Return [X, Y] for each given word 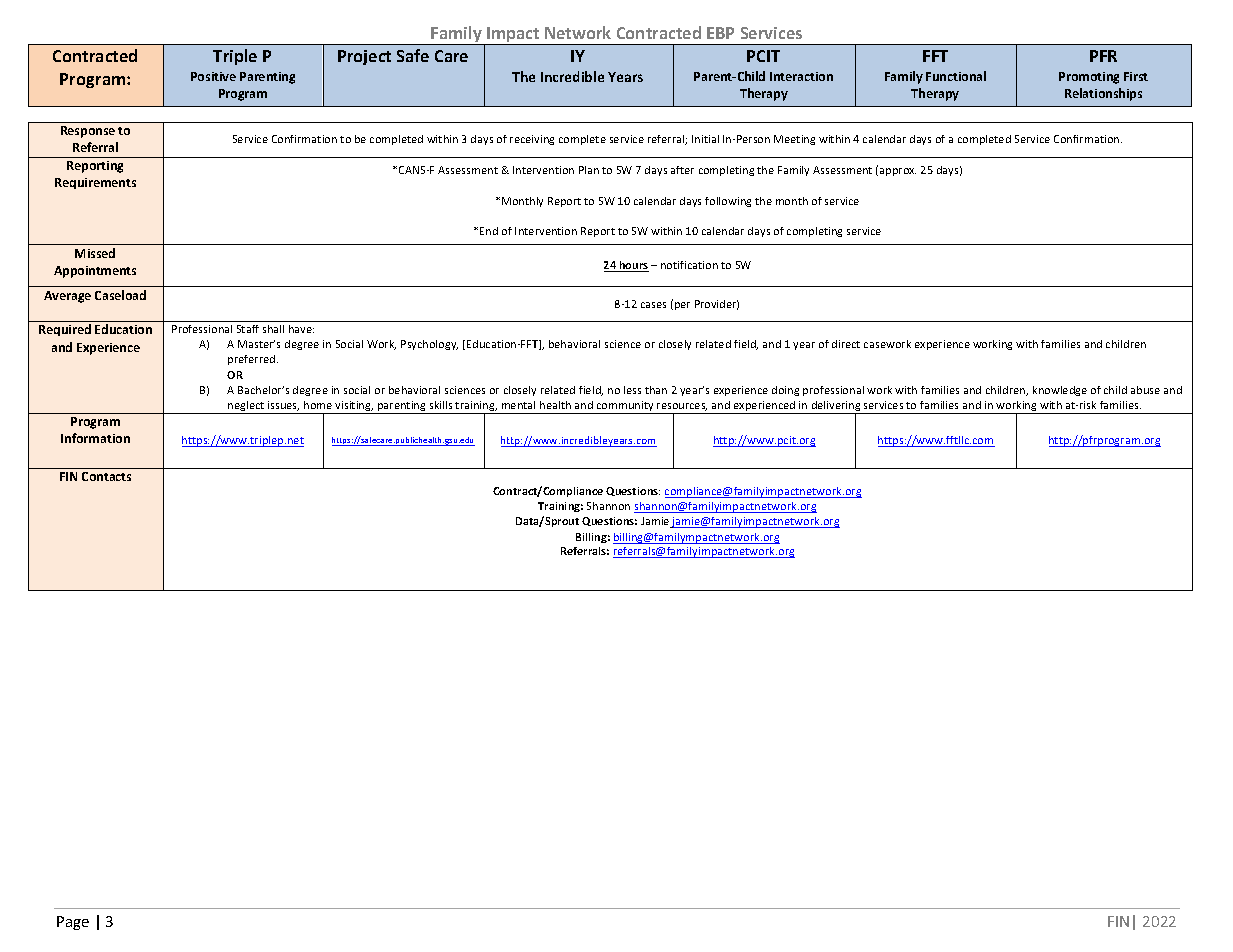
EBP [720, 33]
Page [73, 923]
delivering [836, 407]
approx [898, 172]
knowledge [1060, 391]
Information [95, 438]
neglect [246, 407]
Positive [213, 76]
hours [633, 266]
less [632, 390]
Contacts [106, 476]
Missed [95, 253]
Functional [956, 76]
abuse [1145, 390]
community [625, 407]
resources [682, 407]
